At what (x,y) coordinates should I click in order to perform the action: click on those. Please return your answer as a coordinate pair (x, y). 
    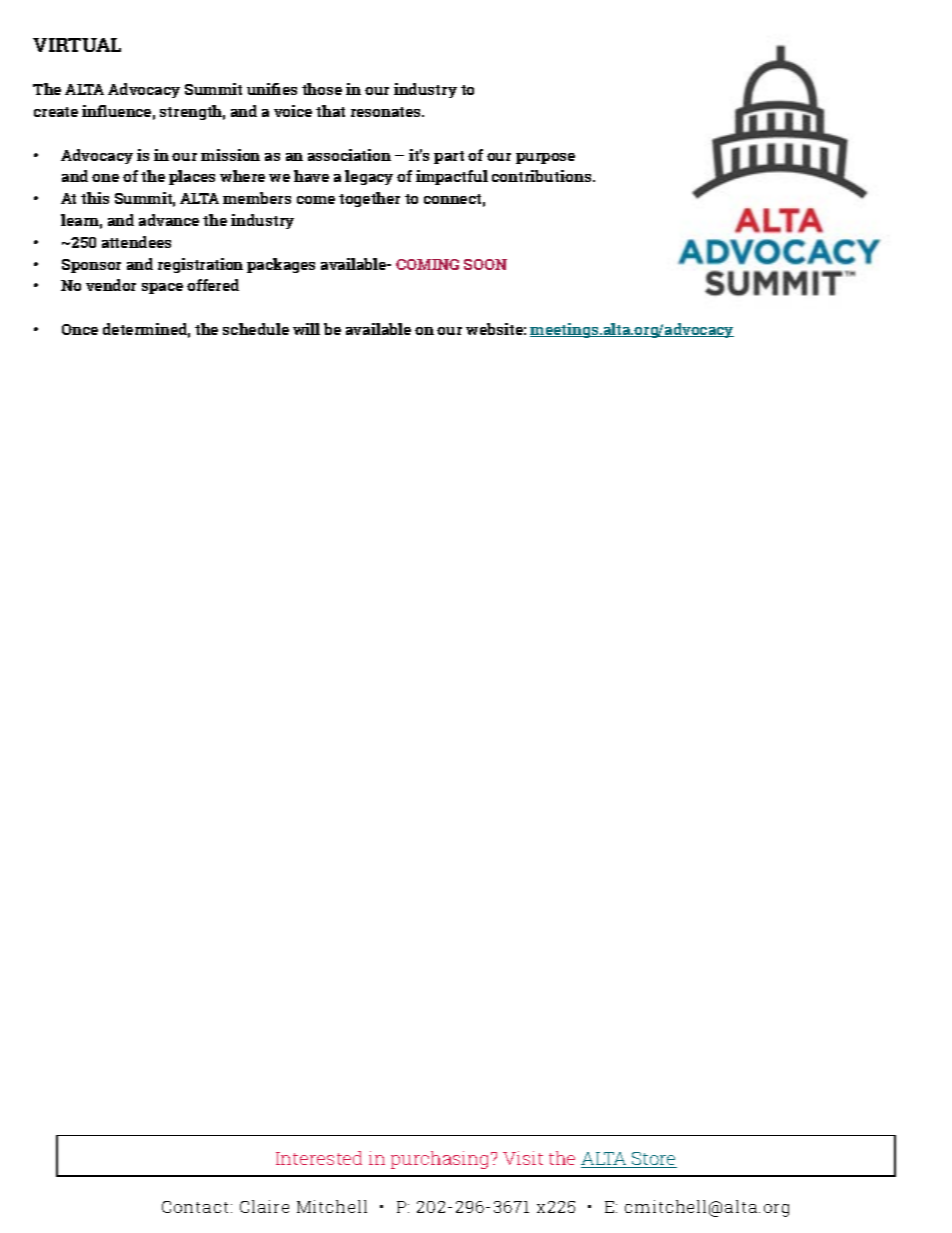
    Looking at the image, I should click on (322, 89).
